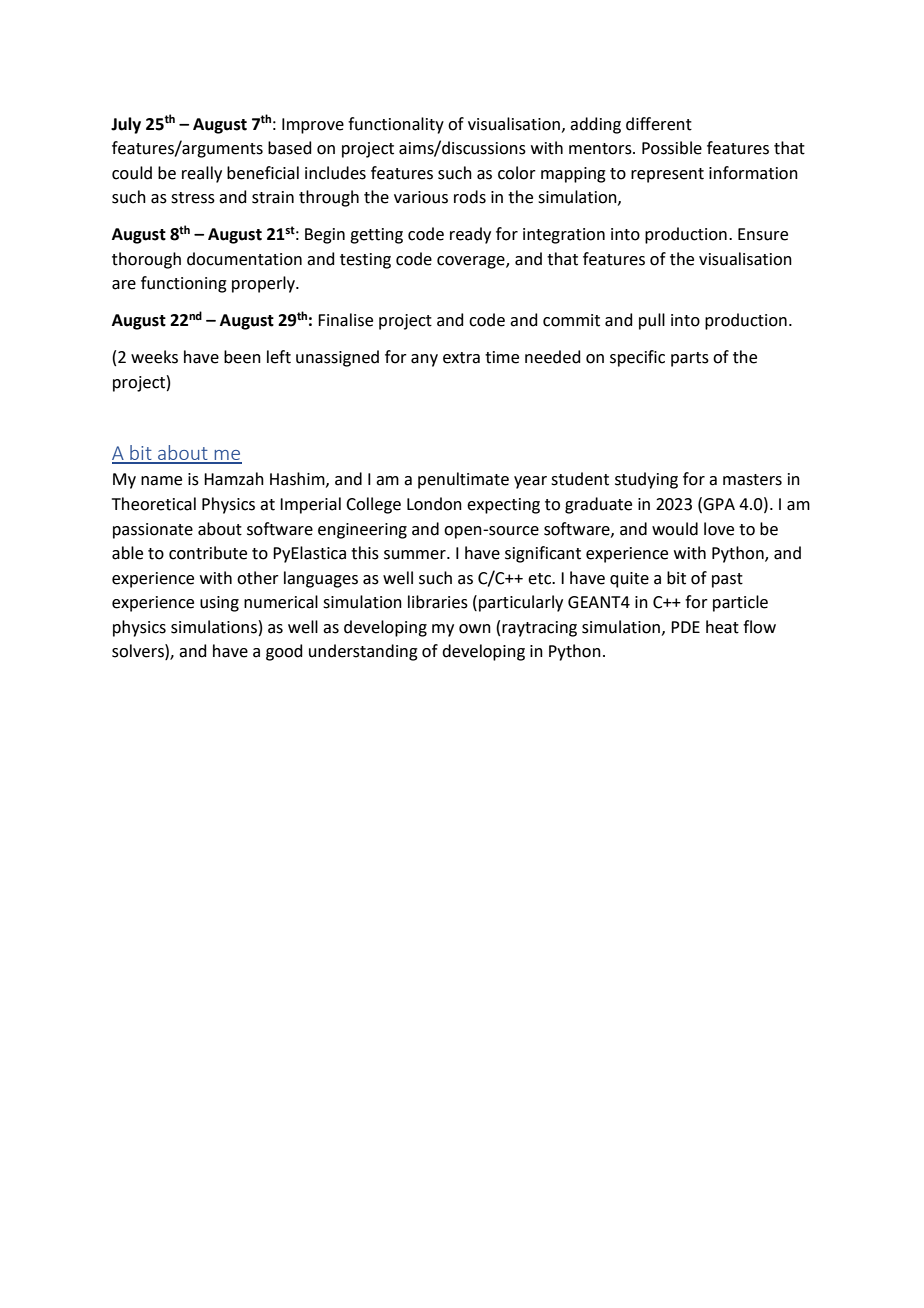 This screenshot has height=1308, width=924. Describe the element at coordinates (646, 480) in the screenshot. I see `studying` at that location.
